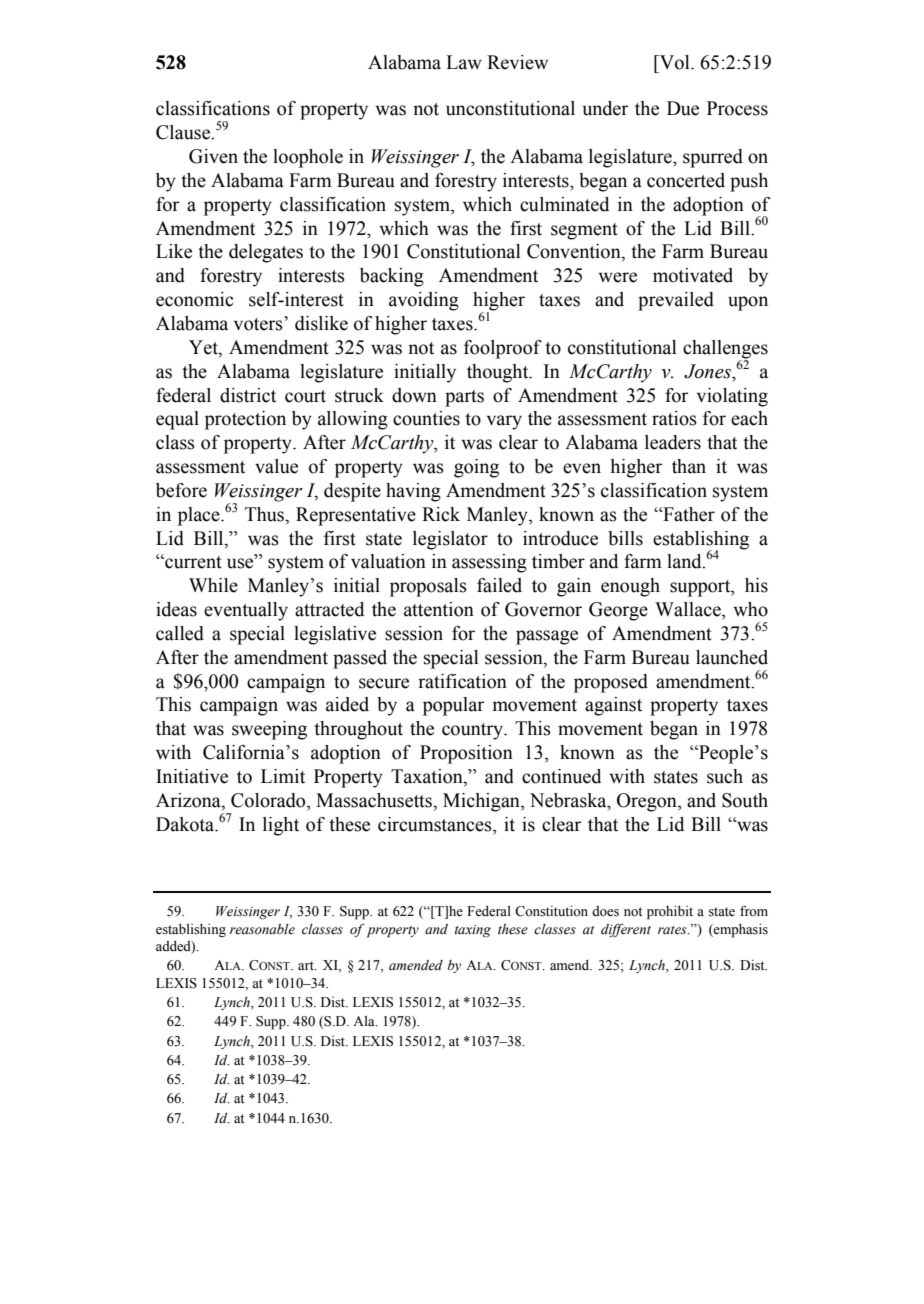 This screenshot has height=1304, width=924. What do you see at coordinates (266, 514) in the screenshot?
I see `Thus` at bounding box center [266, 514].
